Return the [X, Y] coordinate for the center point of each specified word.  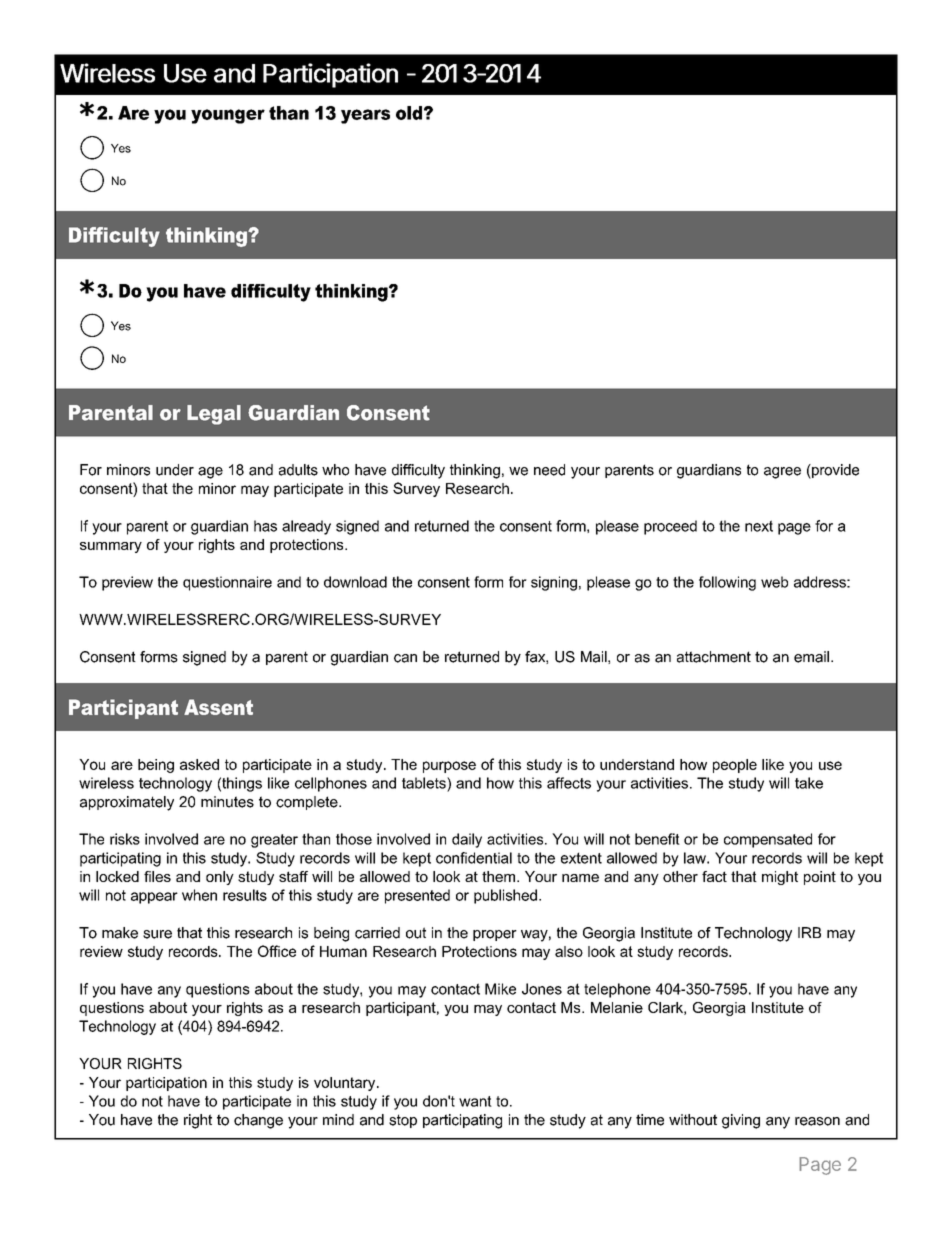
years [365, 116]
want [475, 1101]
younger [228, 116]
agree [782, 473]
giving [741, 1121]
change [258, 1121]
